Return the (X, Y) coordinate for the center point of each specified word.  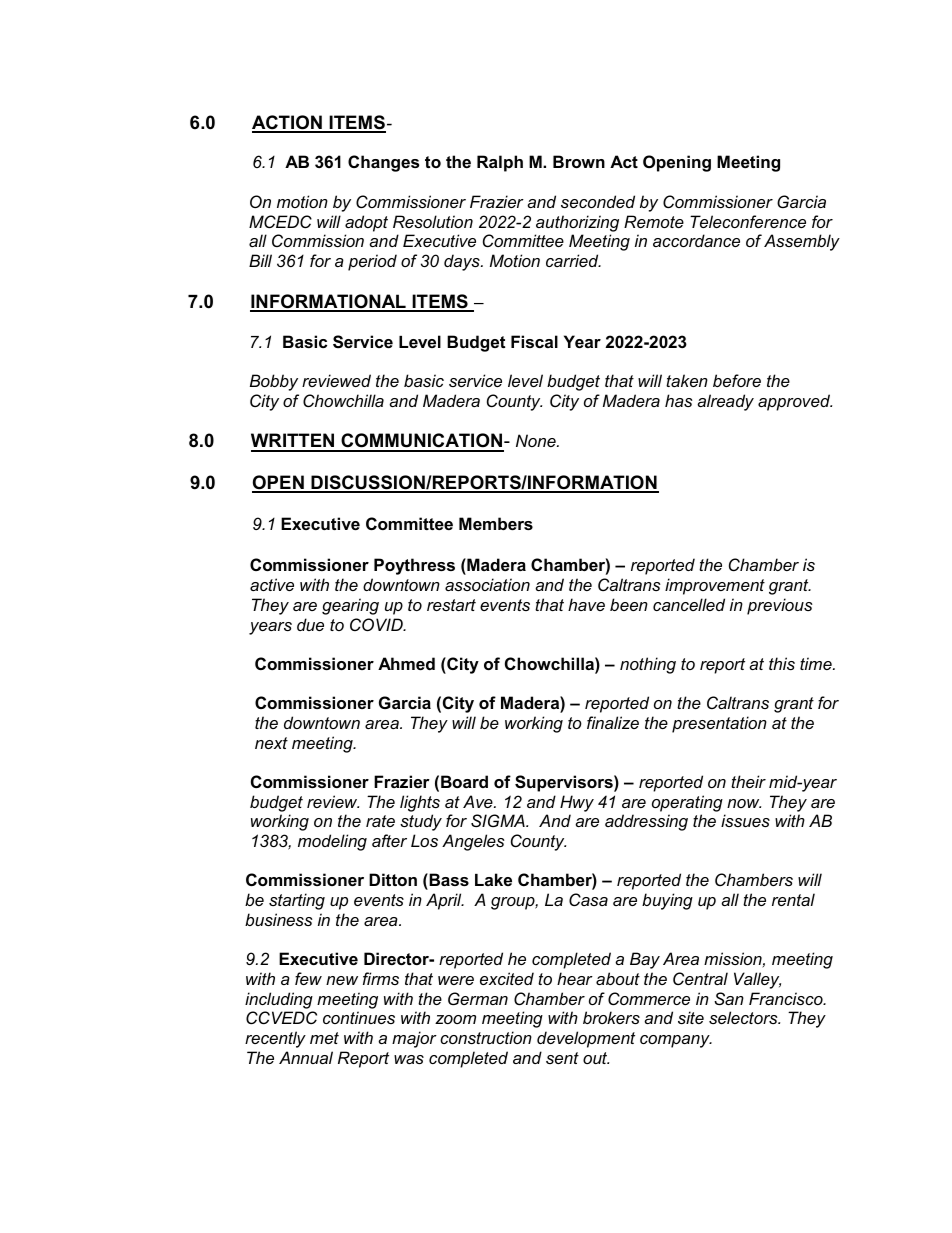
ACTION (288, 123)
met (324, 1038)
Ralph (500, 163)
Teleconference (748, 221)
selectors (744, 1017)
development (586, 1039)
